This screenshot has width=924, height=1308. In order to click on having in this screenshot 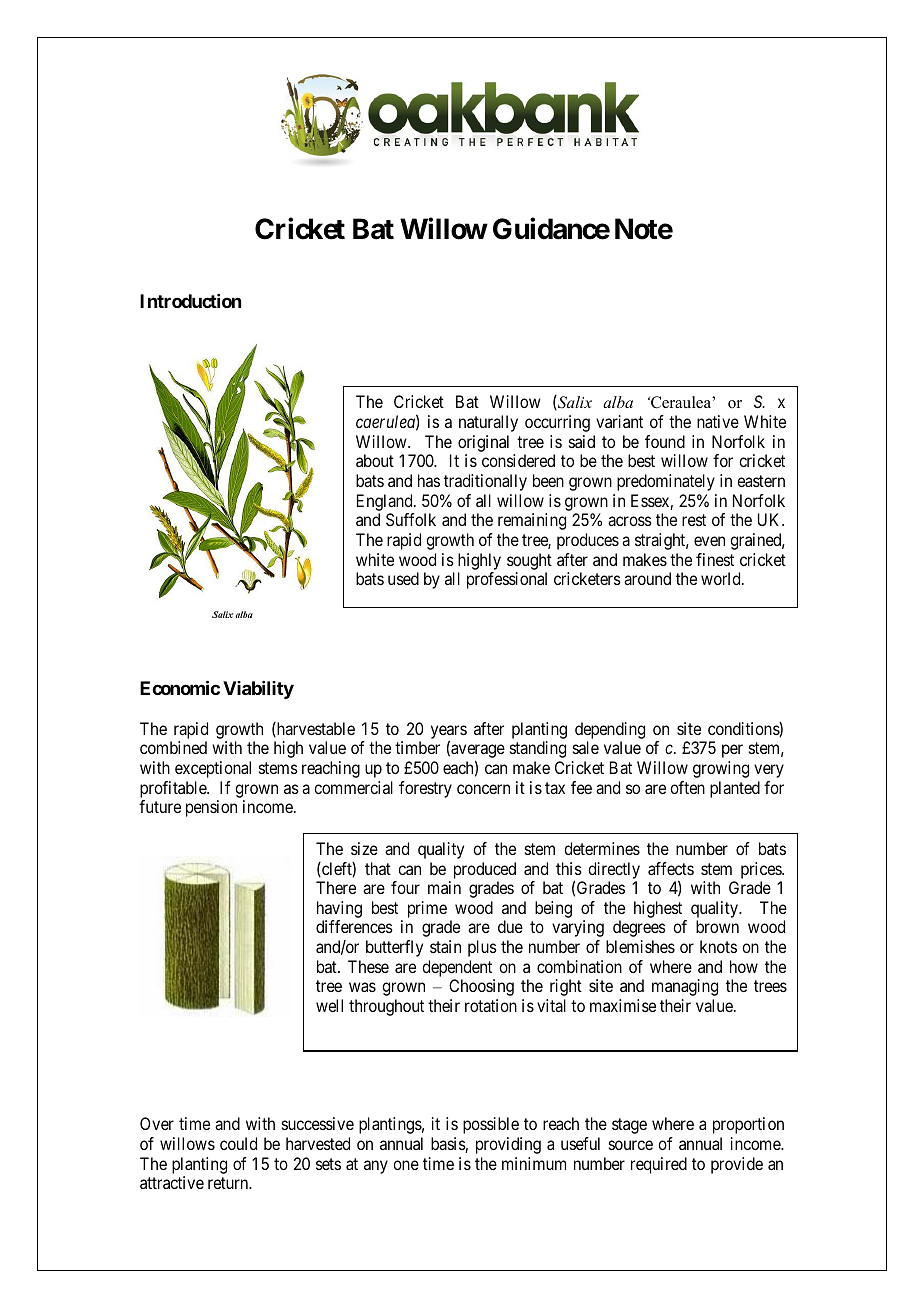, I will do `click(339, 911)`.
